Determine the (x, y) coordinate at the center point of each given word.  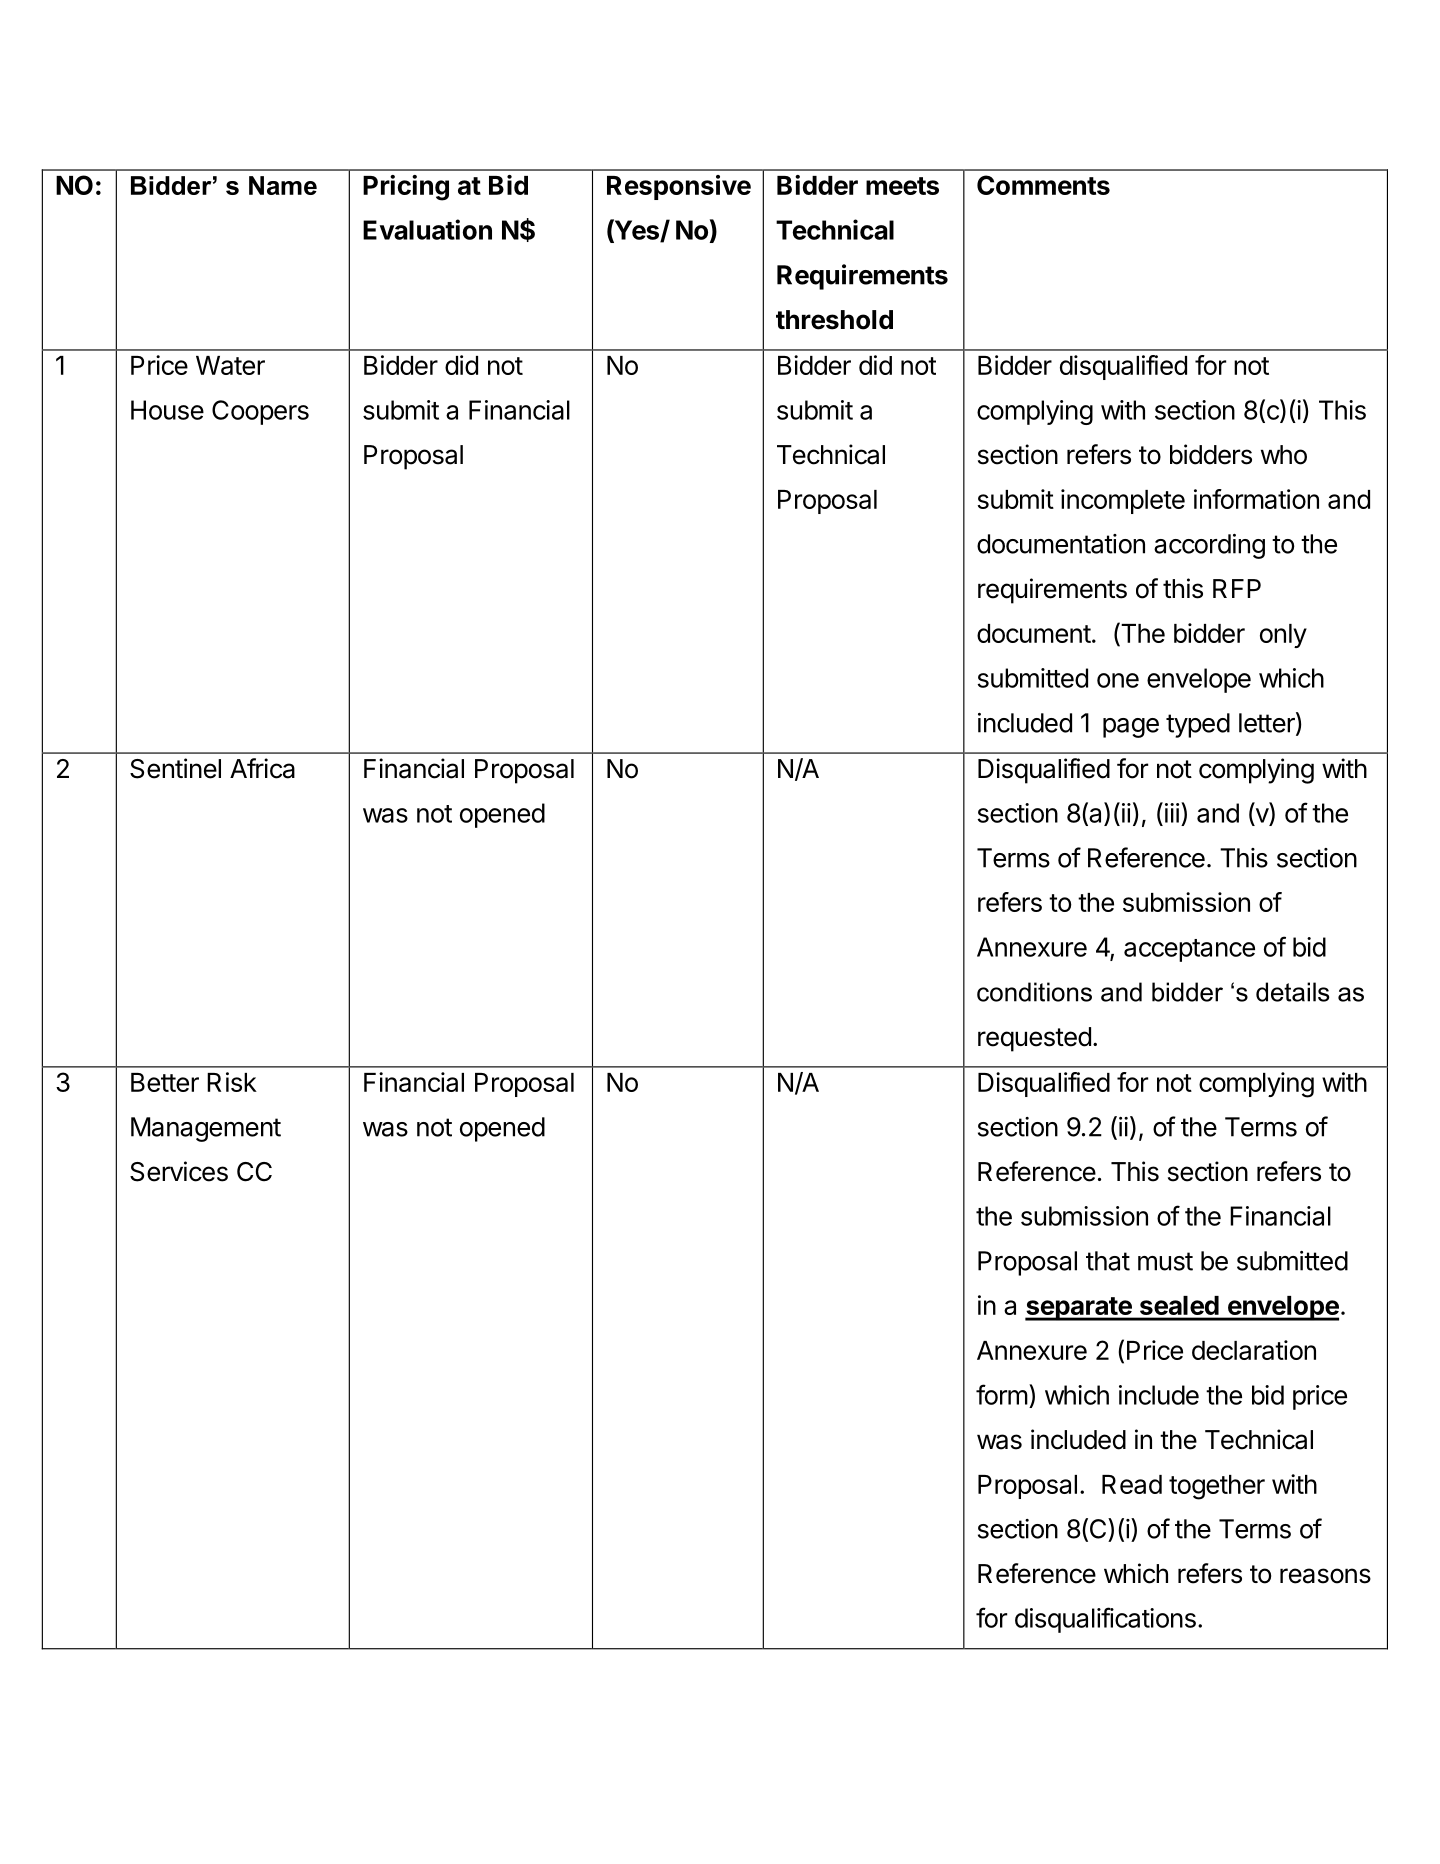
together (1217, 1487)
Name (283, 185)
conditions (1034, 992)
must (1165, 1261)
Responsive (679, 187)
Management (206, 1129)
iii (1172, 813)
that (1108, 1261)
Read (1132, 1484)
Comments (1043, 185)
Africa (262, 768)
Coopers (260, 412)
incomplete (1123, 501)
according (1209, 546)
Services (179, 1171)
